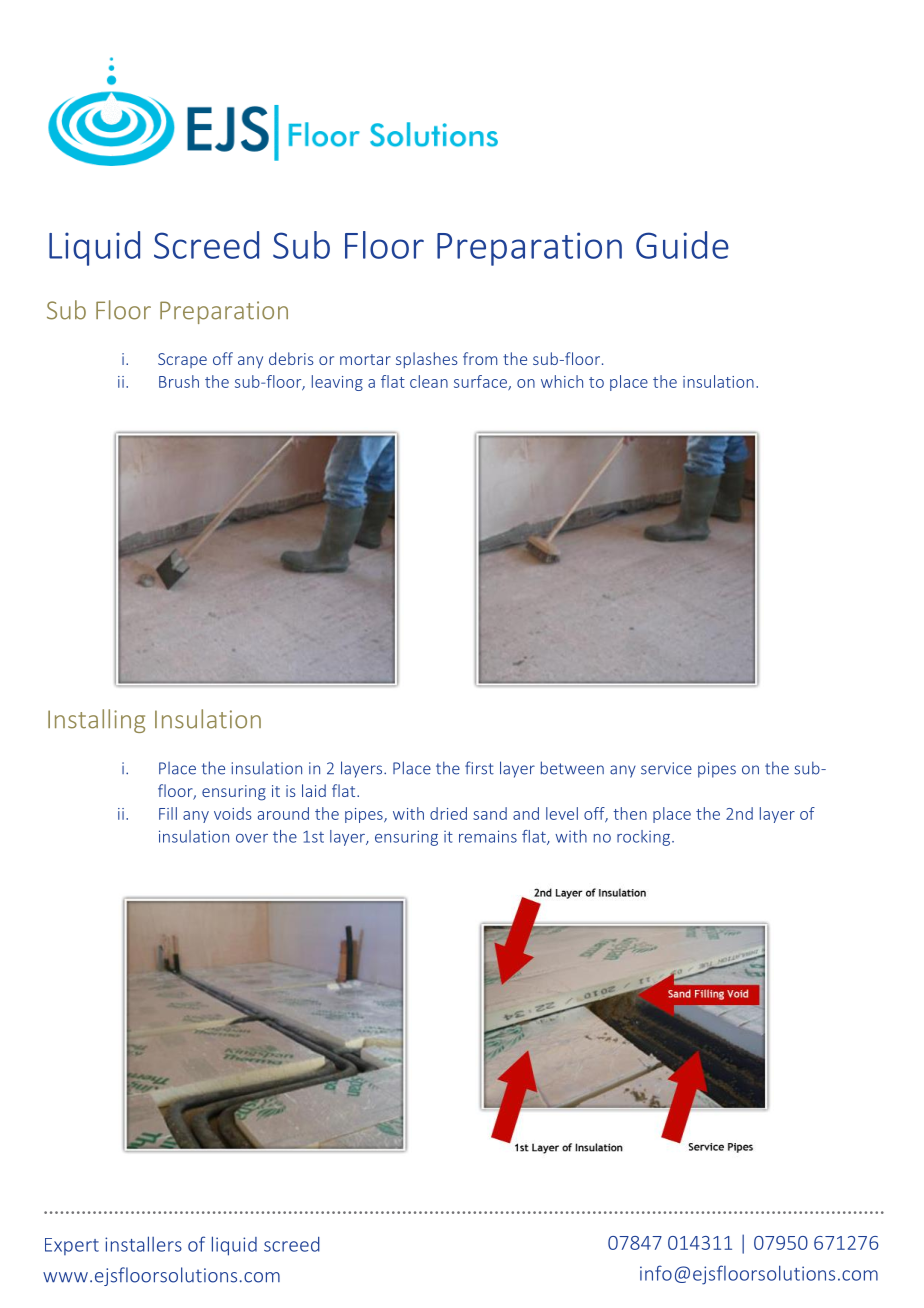 The width and height of the image is (924, 1308). What do you see at coordinates (96, 721) in the image?
I see `Installing` at bounding box center [96, 721].
